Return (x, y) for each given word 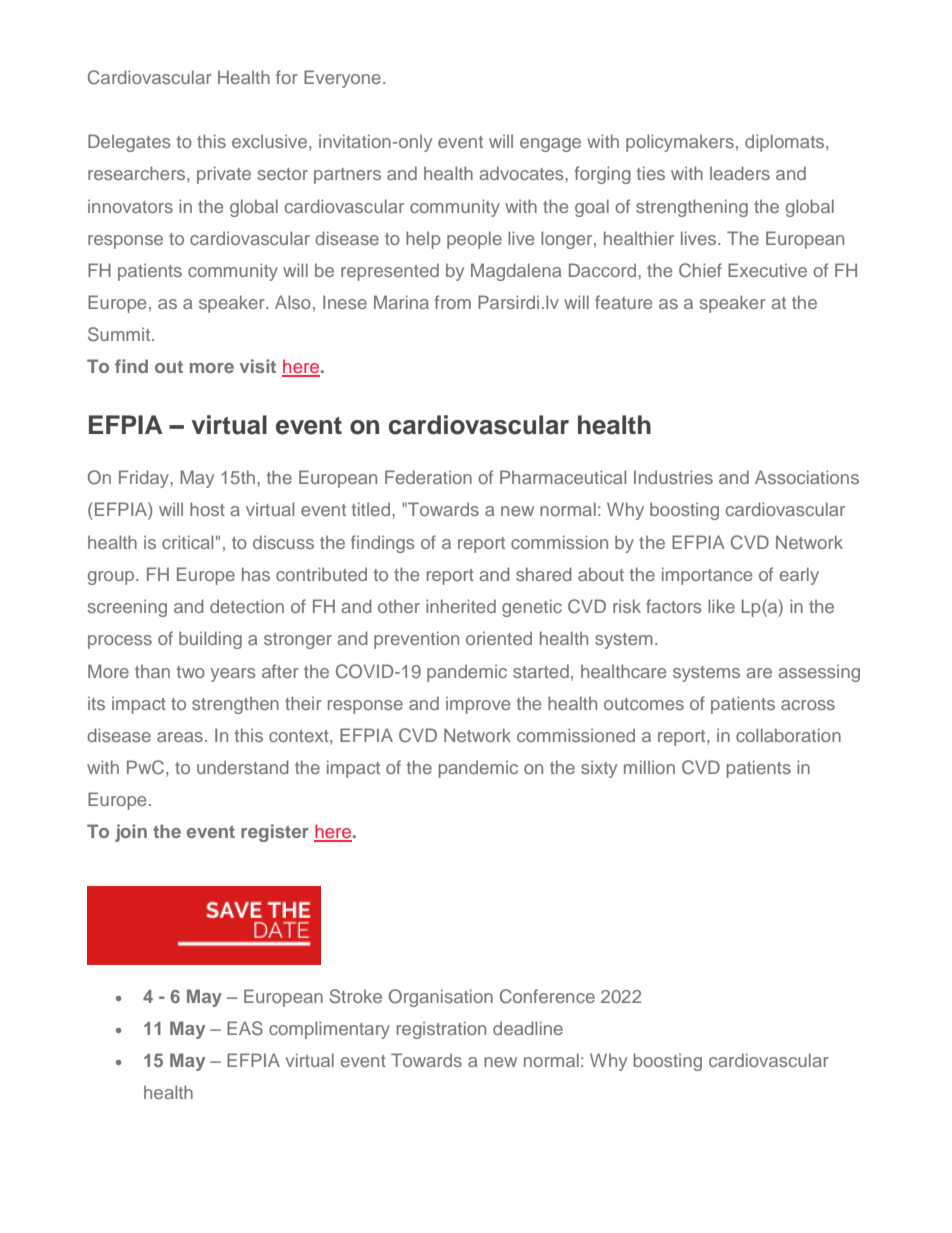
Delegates (129, 143)
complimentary (329, 1030)
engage (550, 145)
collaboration (788, 735)
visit (258, 366)
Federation (428, 477)
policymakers (680, 143)
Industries (673, 477)
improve (478, 705)
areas (180, 737)
